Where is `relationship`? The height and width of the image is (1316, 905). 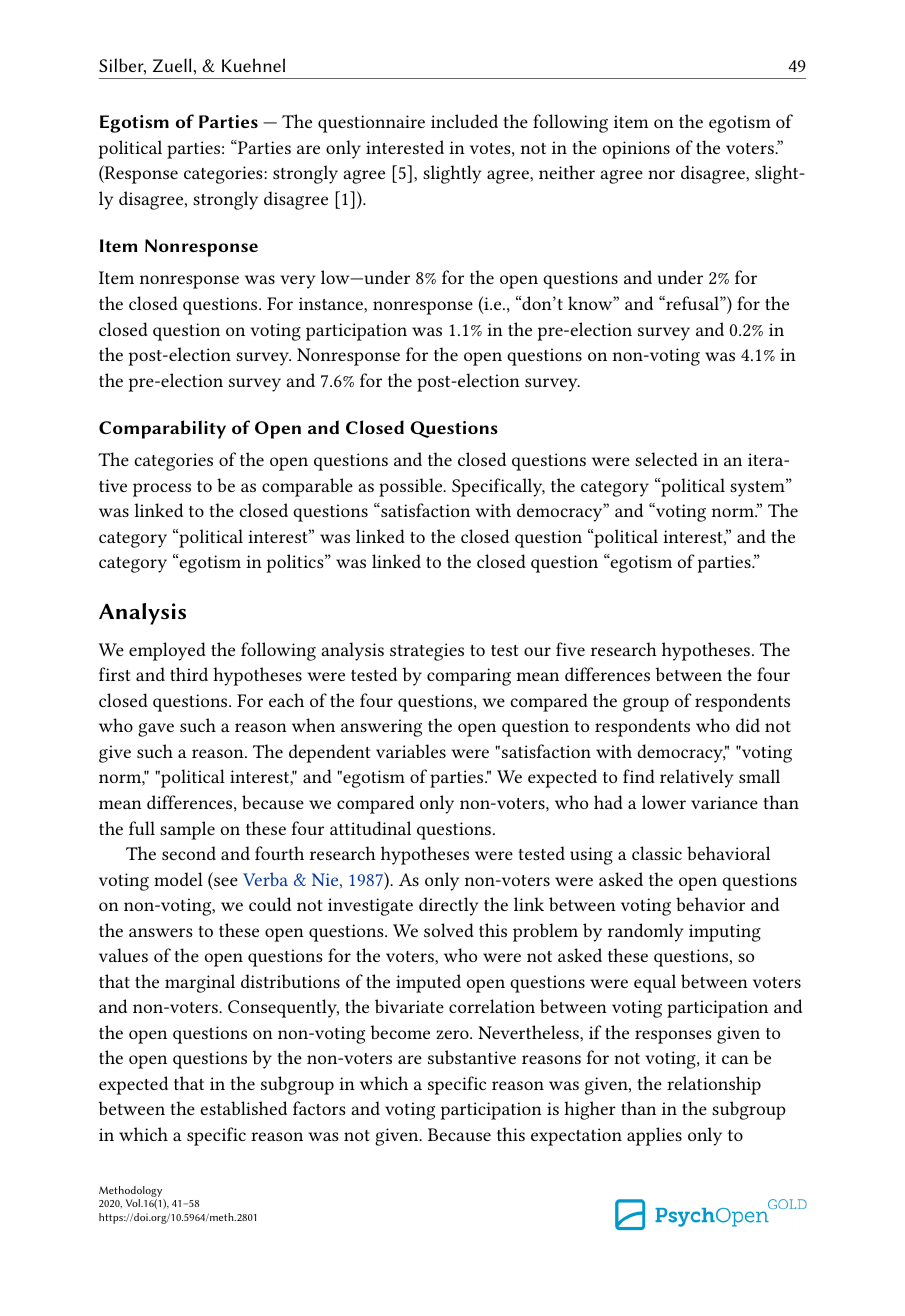 relationship is located at coordinates (714, 1085).
